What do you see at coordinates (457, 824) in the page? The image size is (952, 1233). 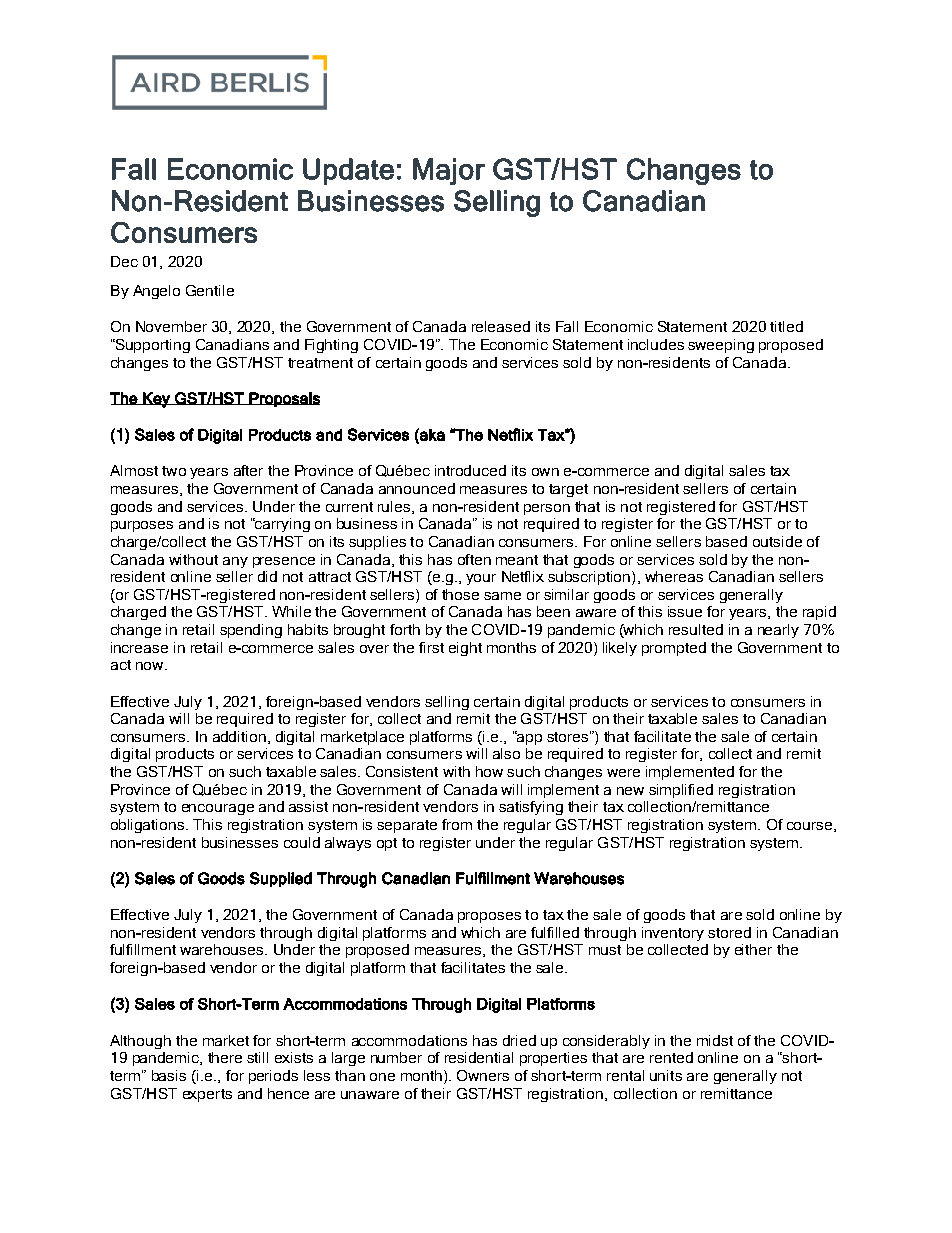 I see `from` at bounding box center [457, 824].
